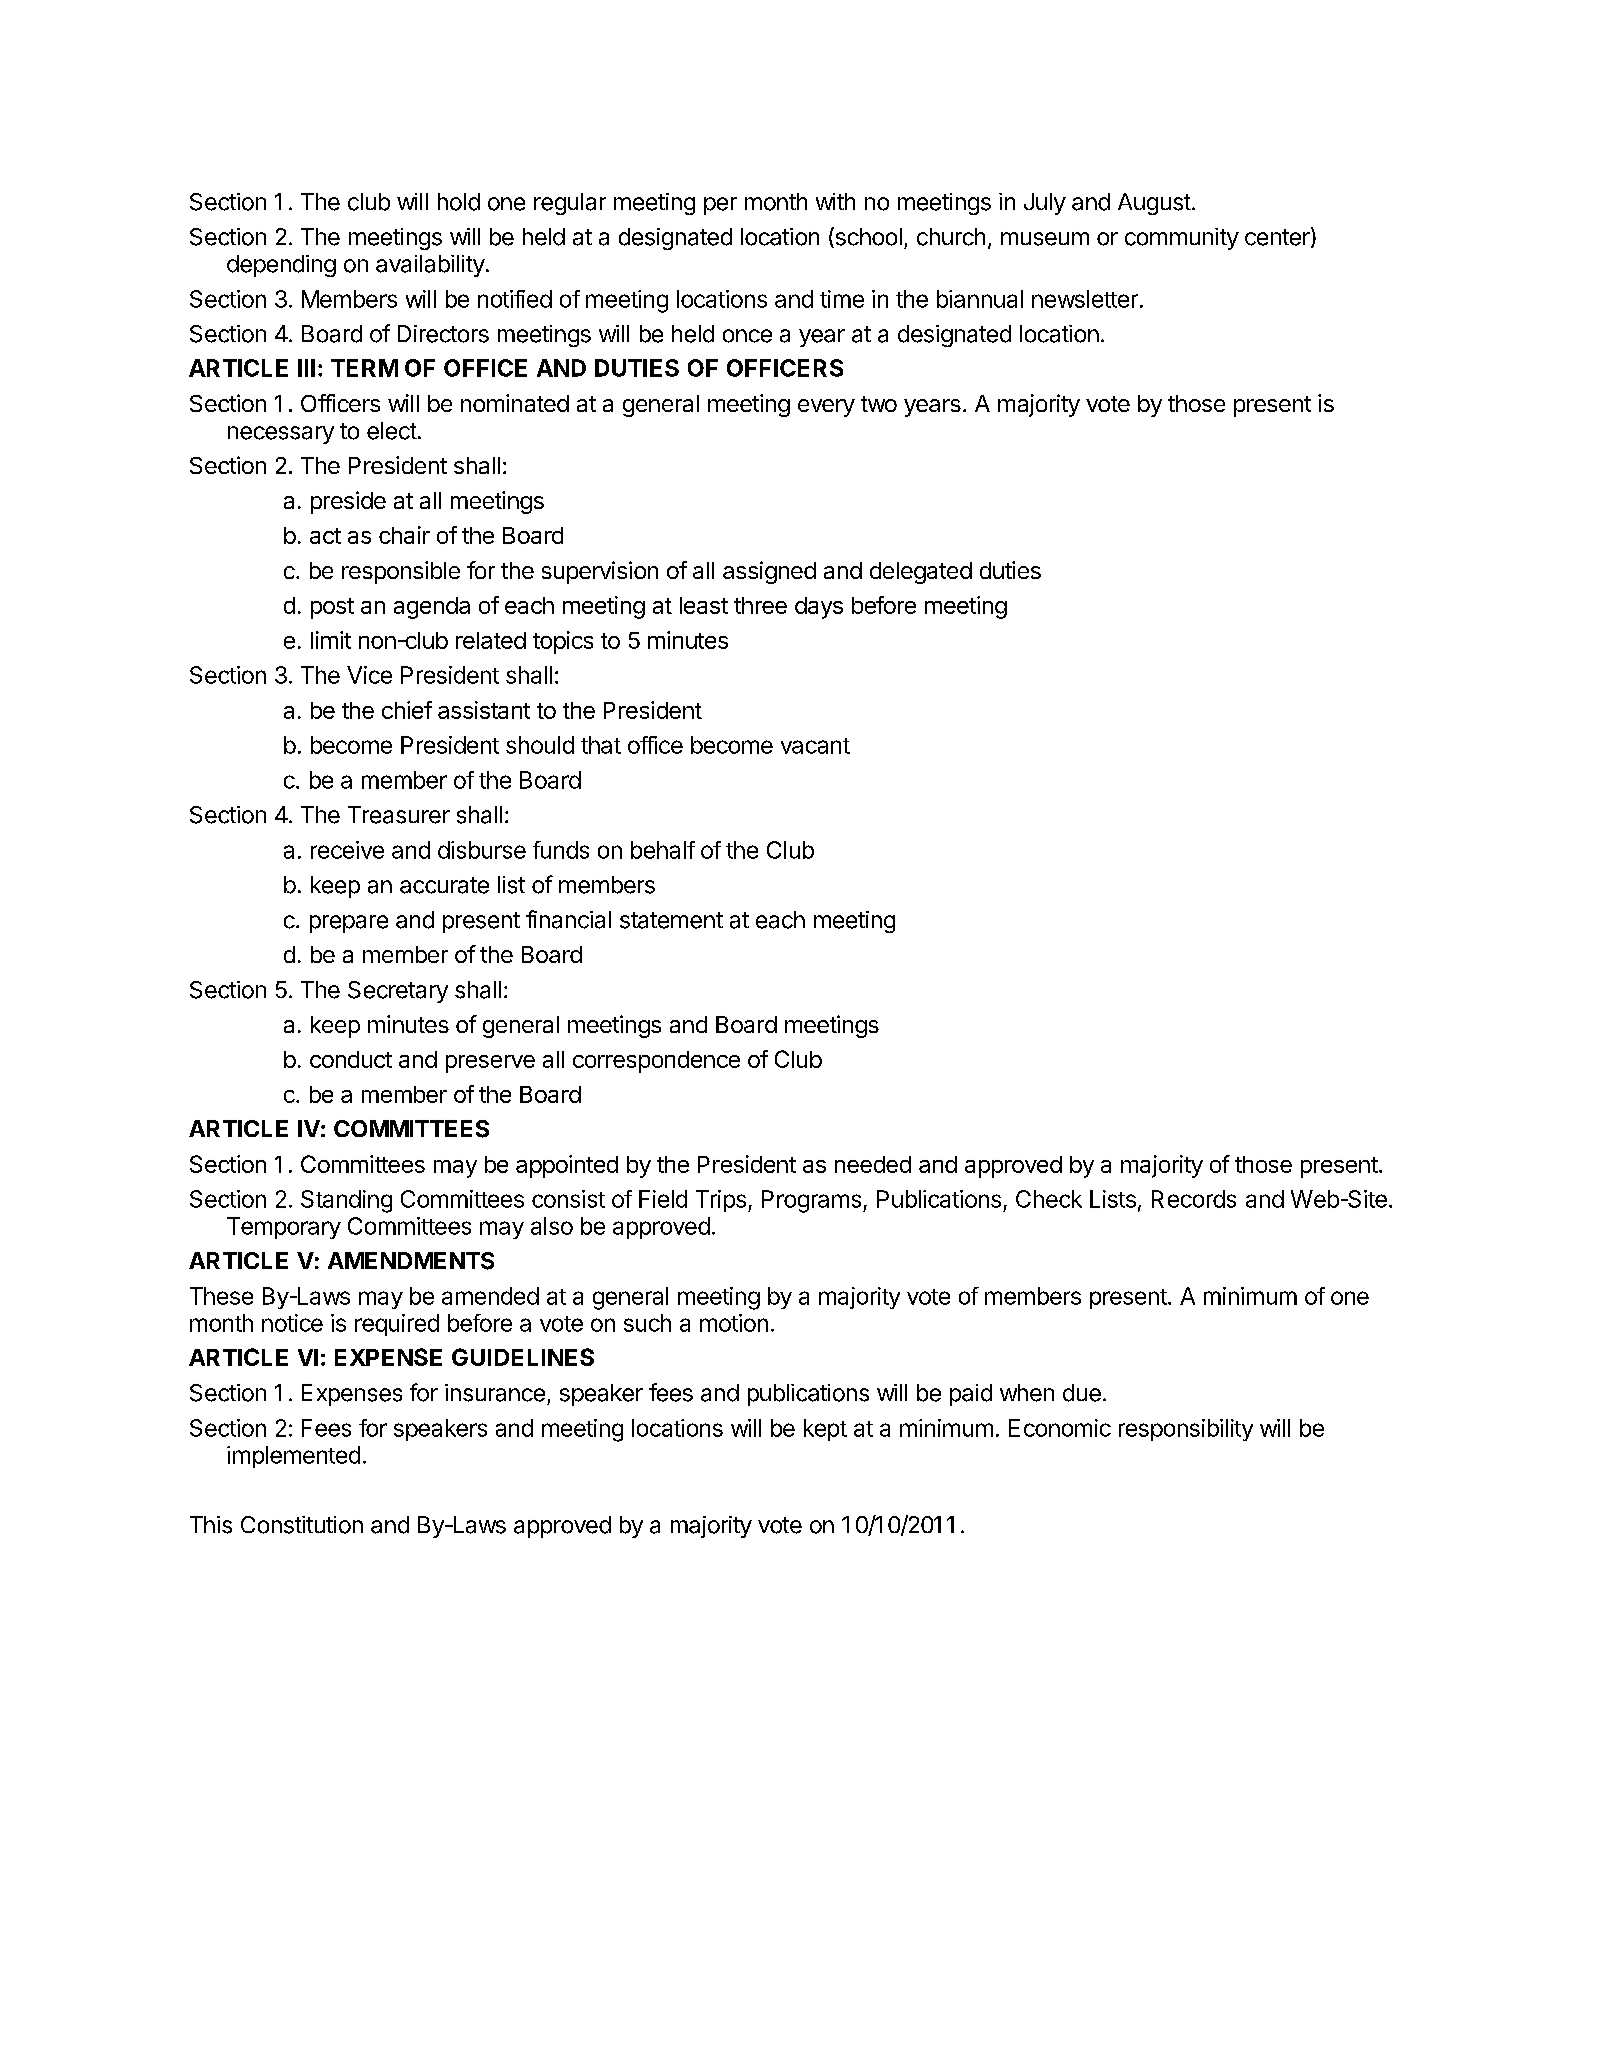 The image size is (1601, 2072). What do you see at coordinates (346, 1201) in the screenshot?
I see `Standing` at bounding box center [346, 1201].
